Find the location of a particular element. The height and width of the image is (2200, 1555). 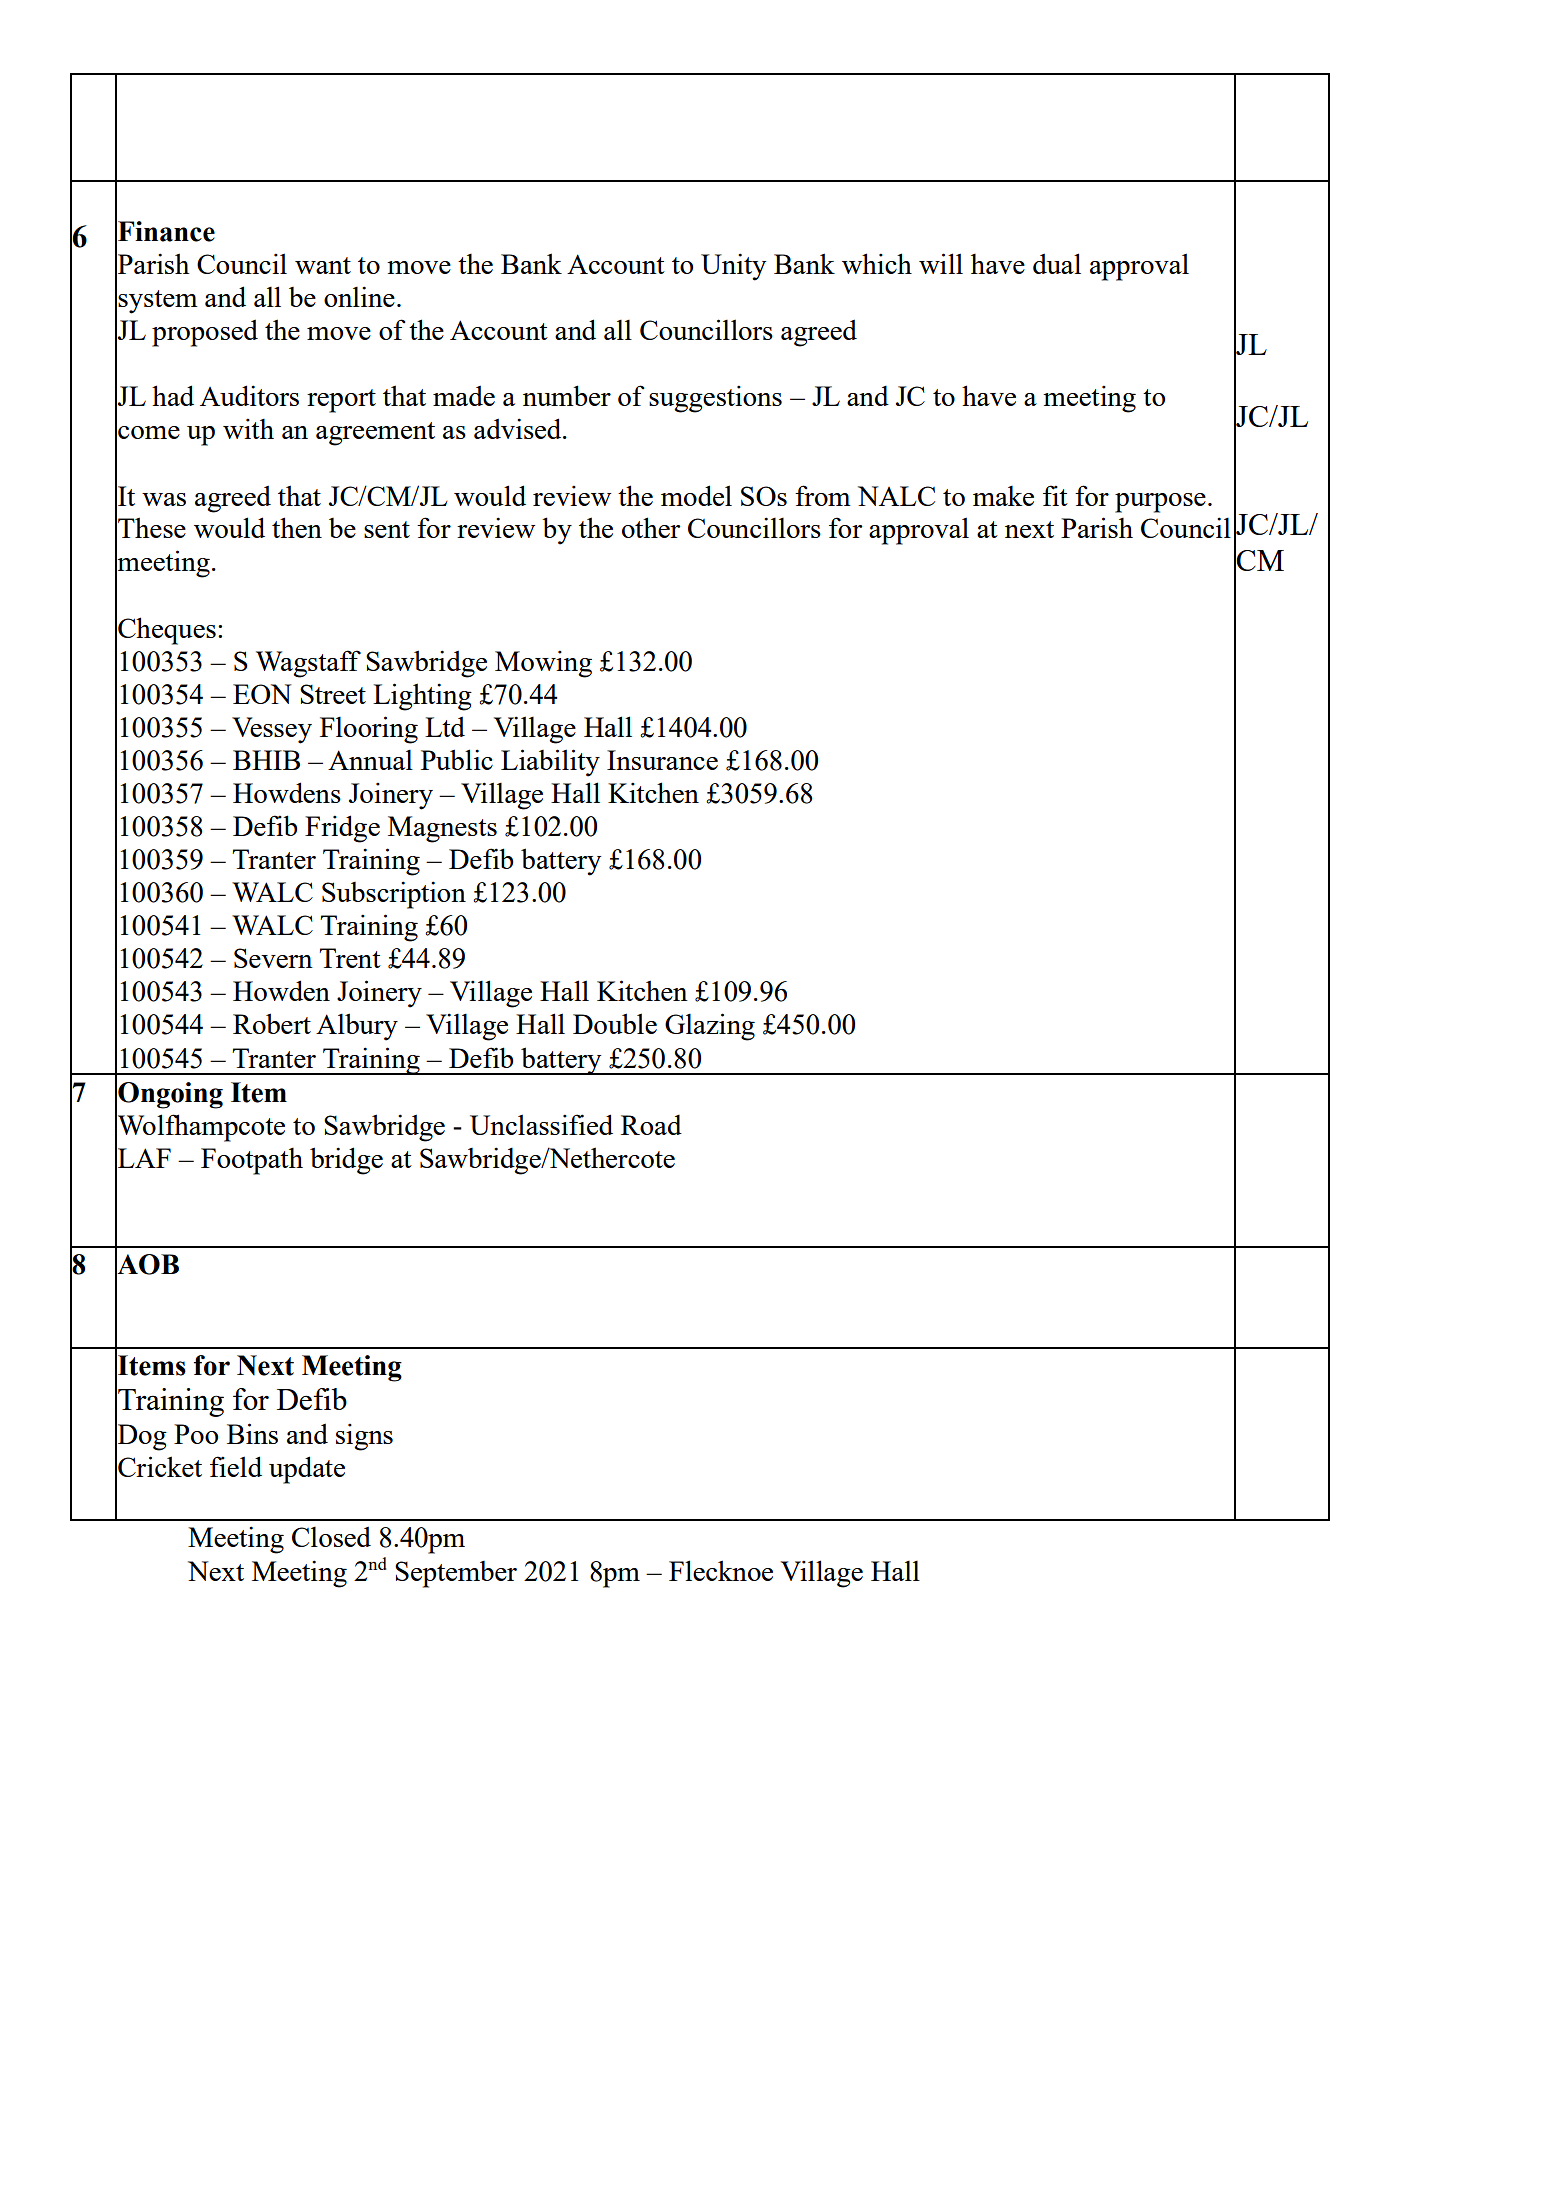

Closed is located at coordinates (331, 1536).
